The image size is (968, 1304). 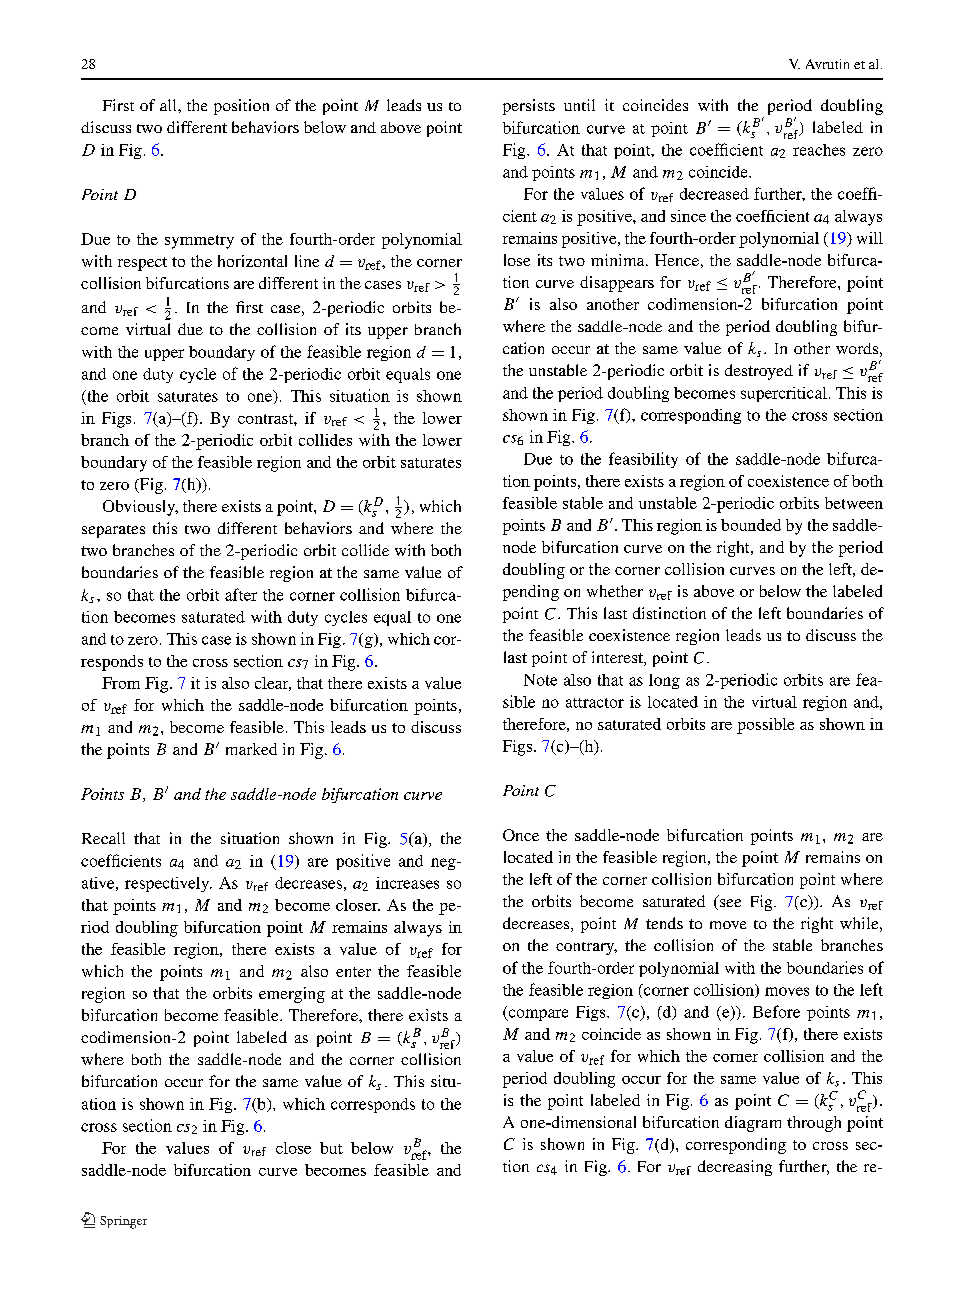 What do you see at coordinates (199, 242) in the page?
I see `symmetry` at bounding box center [199, 242].
